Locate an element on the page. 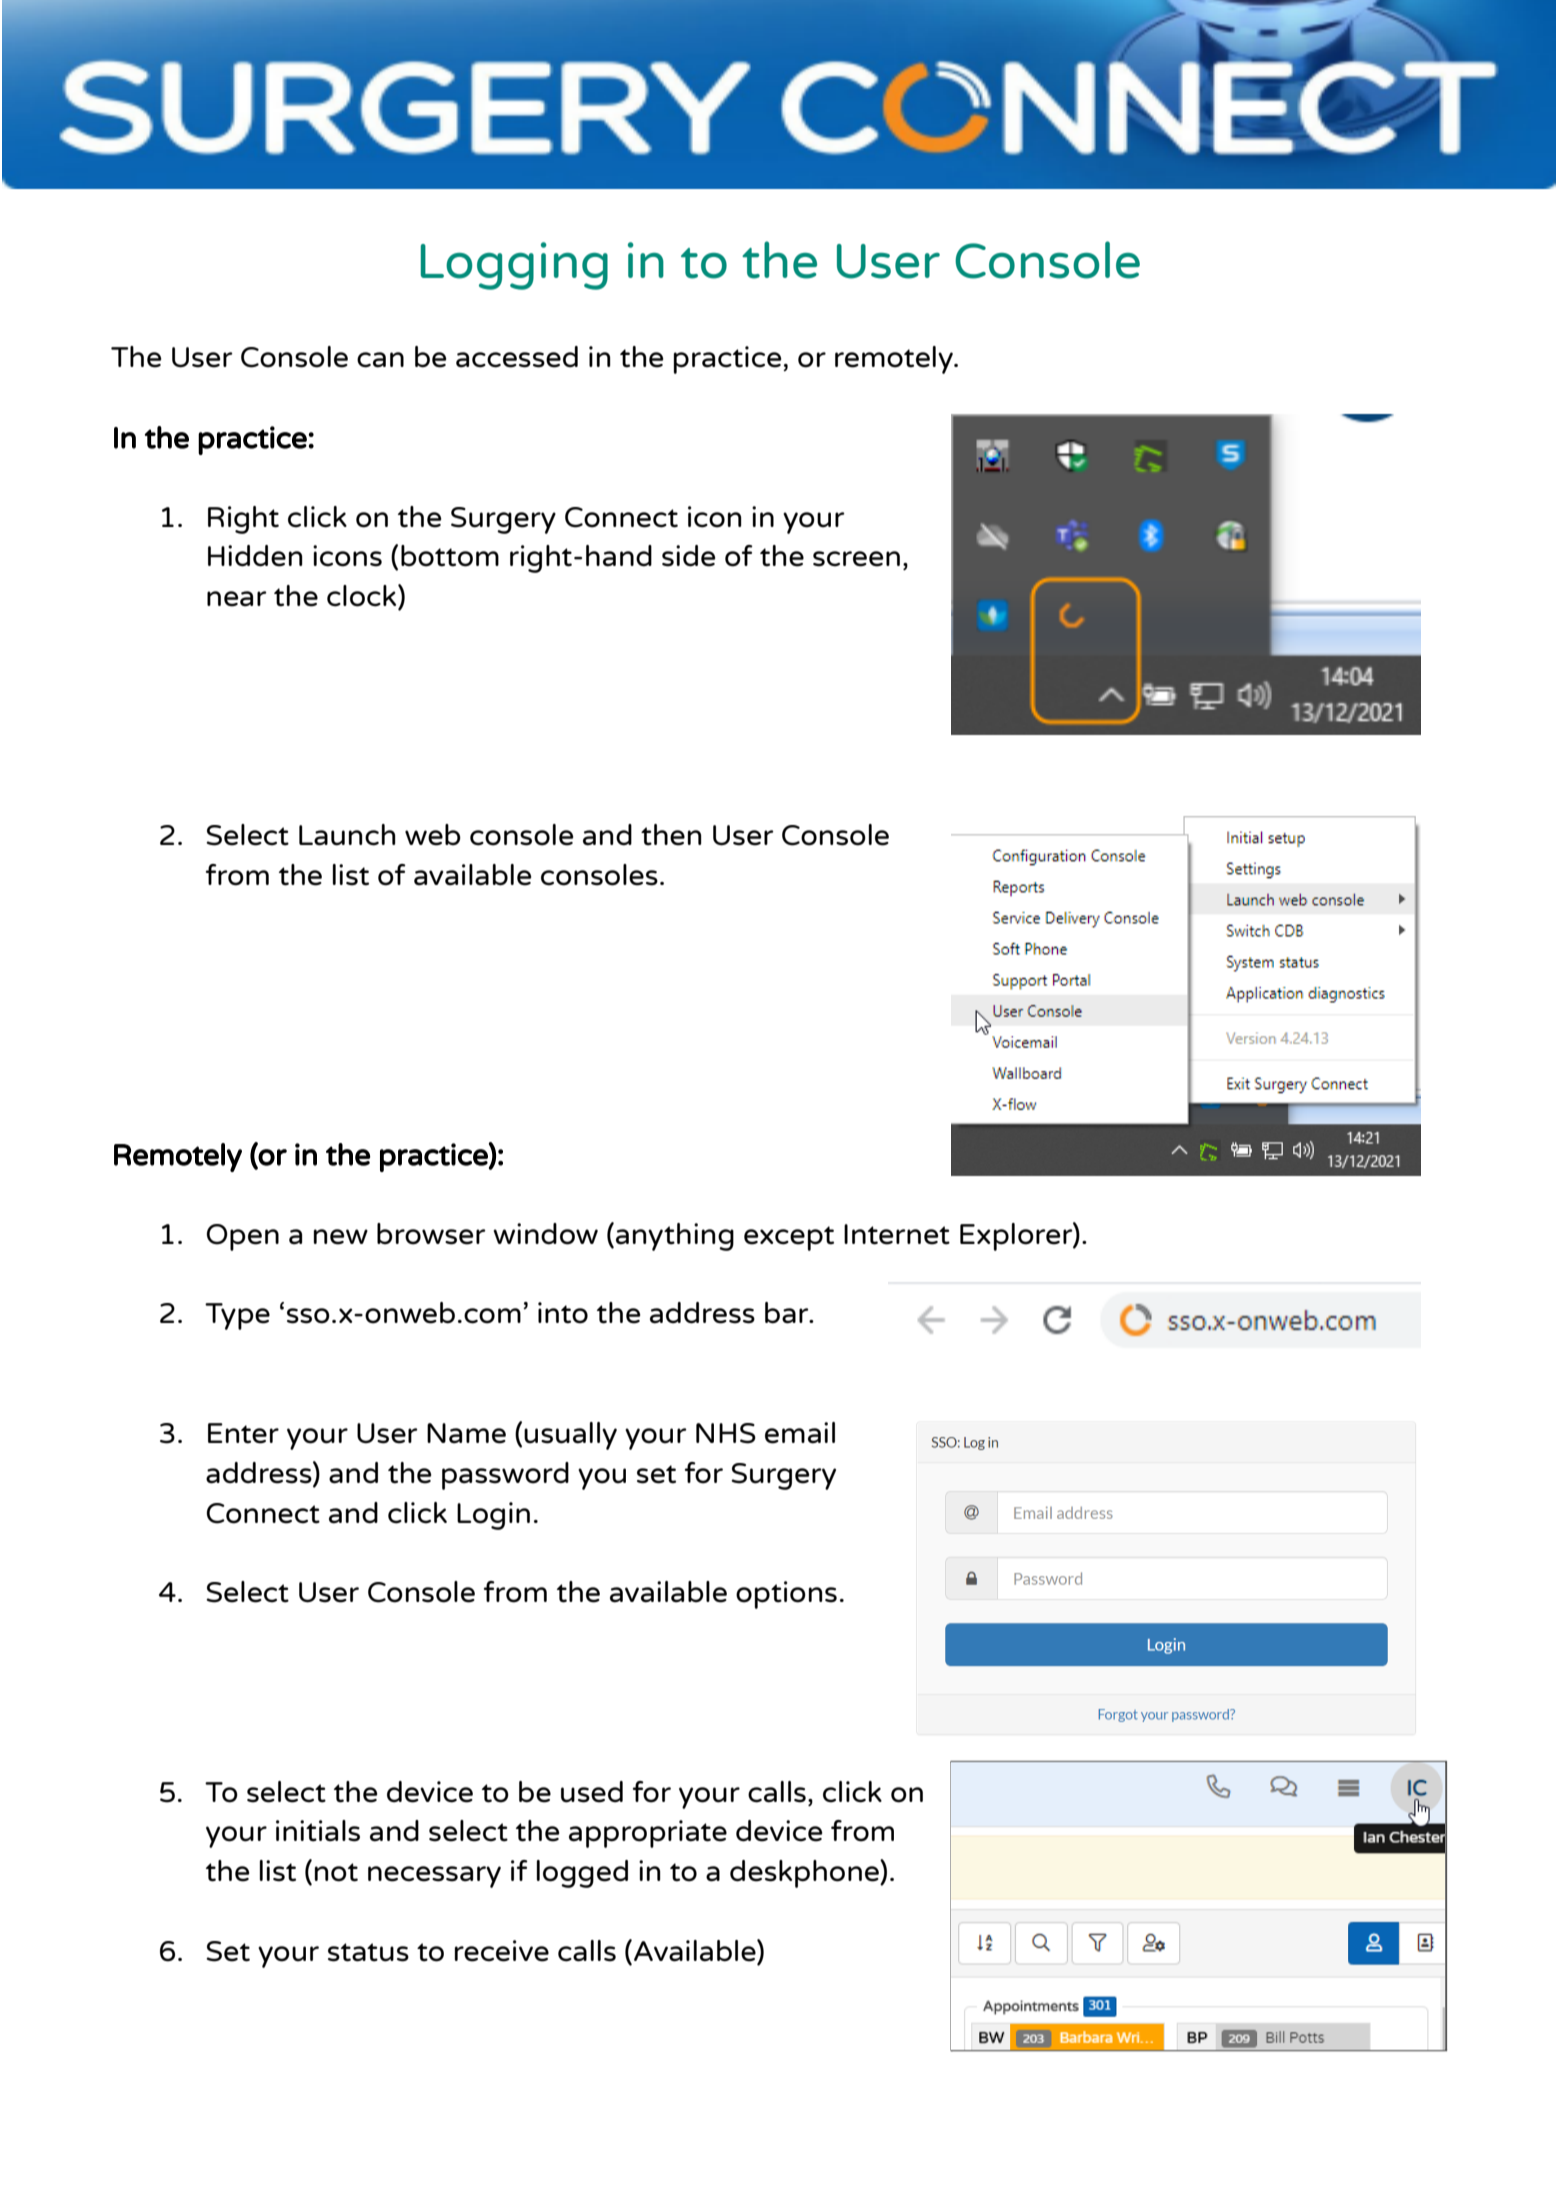 Image resolution: width=1560 pixels, height=2203 pixels. Enter is located at coordinates (243, 1433).
